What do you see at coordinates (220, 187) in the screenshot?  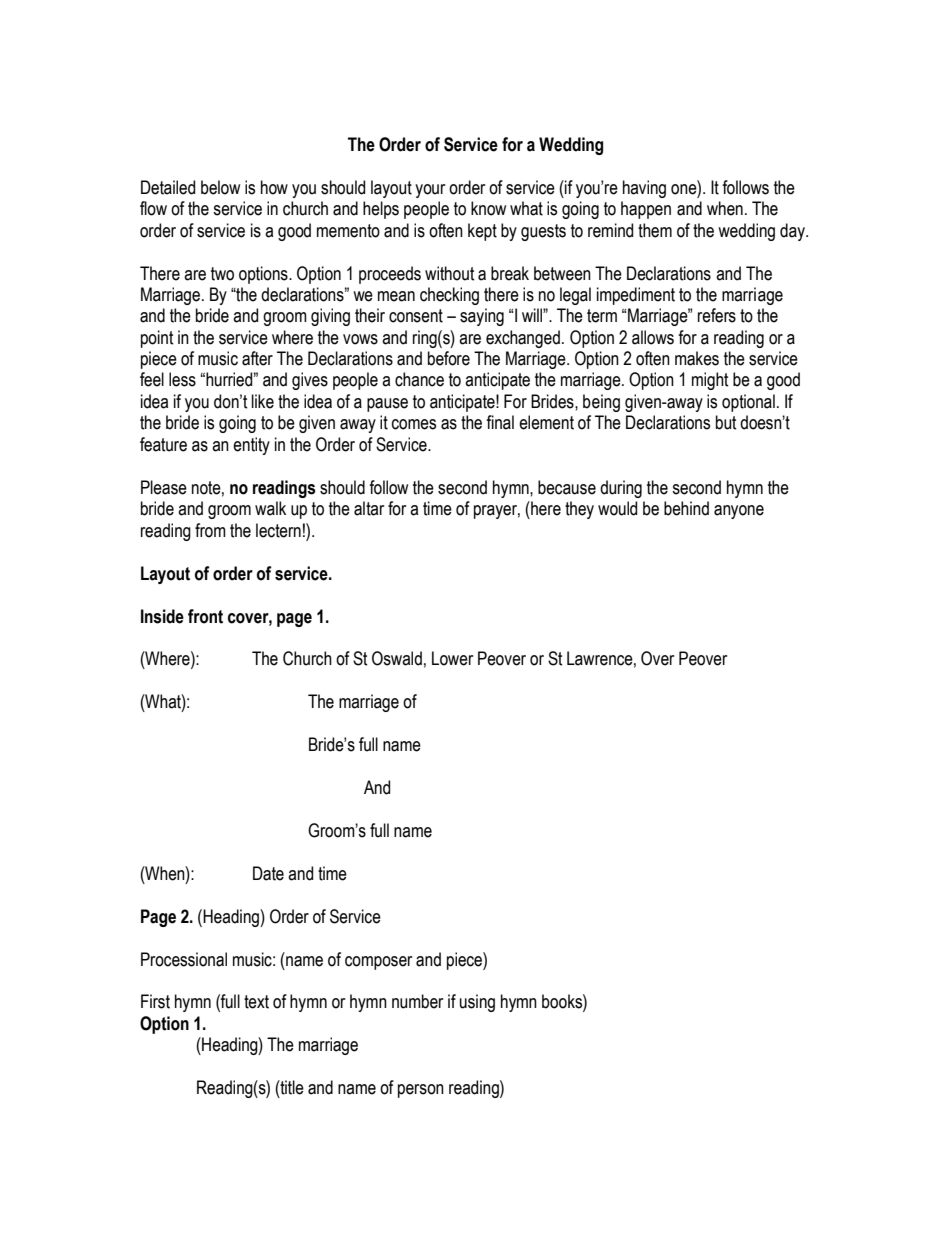 I see `below` at bounding box center [220, 187].
